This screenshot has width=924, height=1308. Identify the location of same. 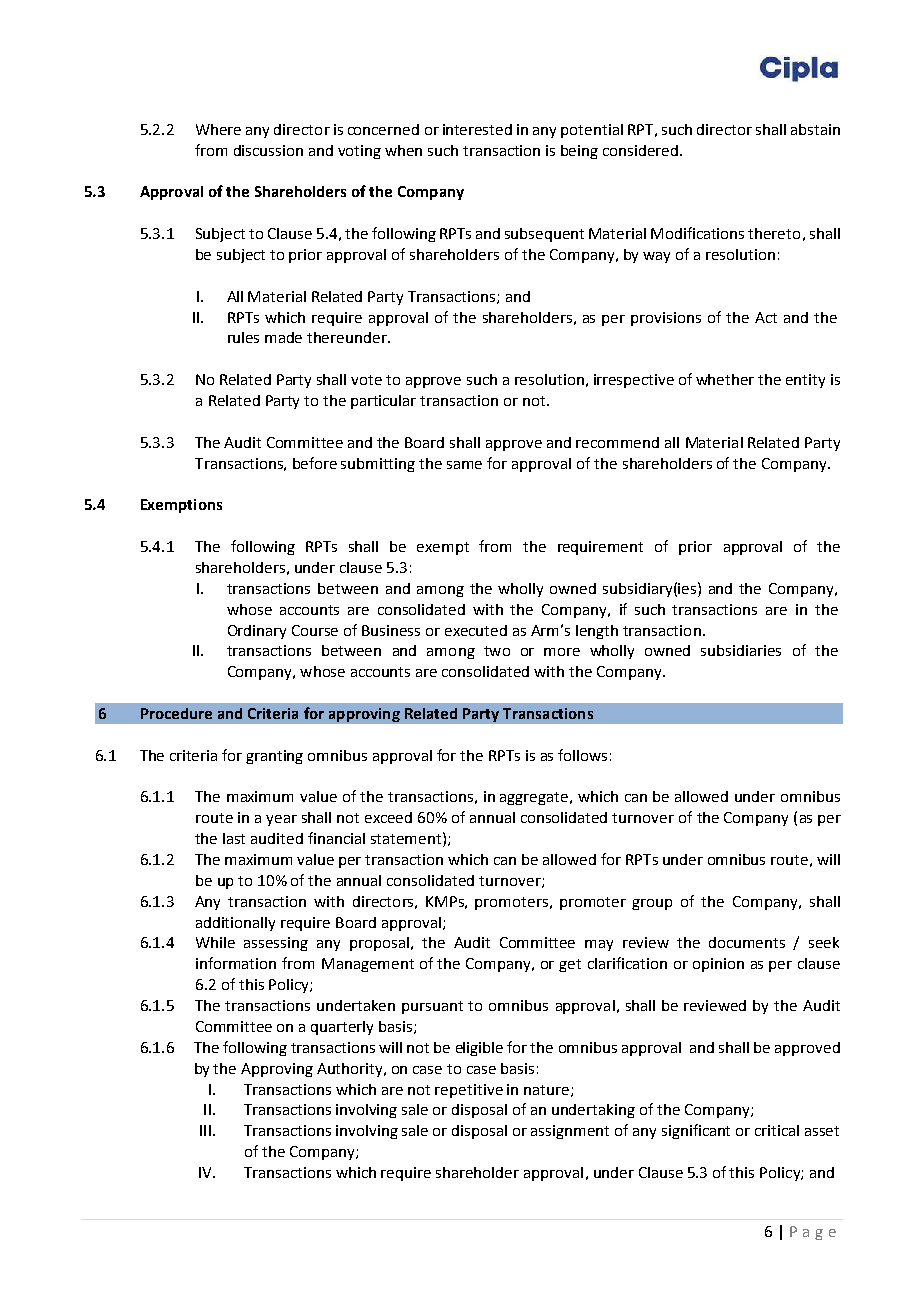
(464, 465).
